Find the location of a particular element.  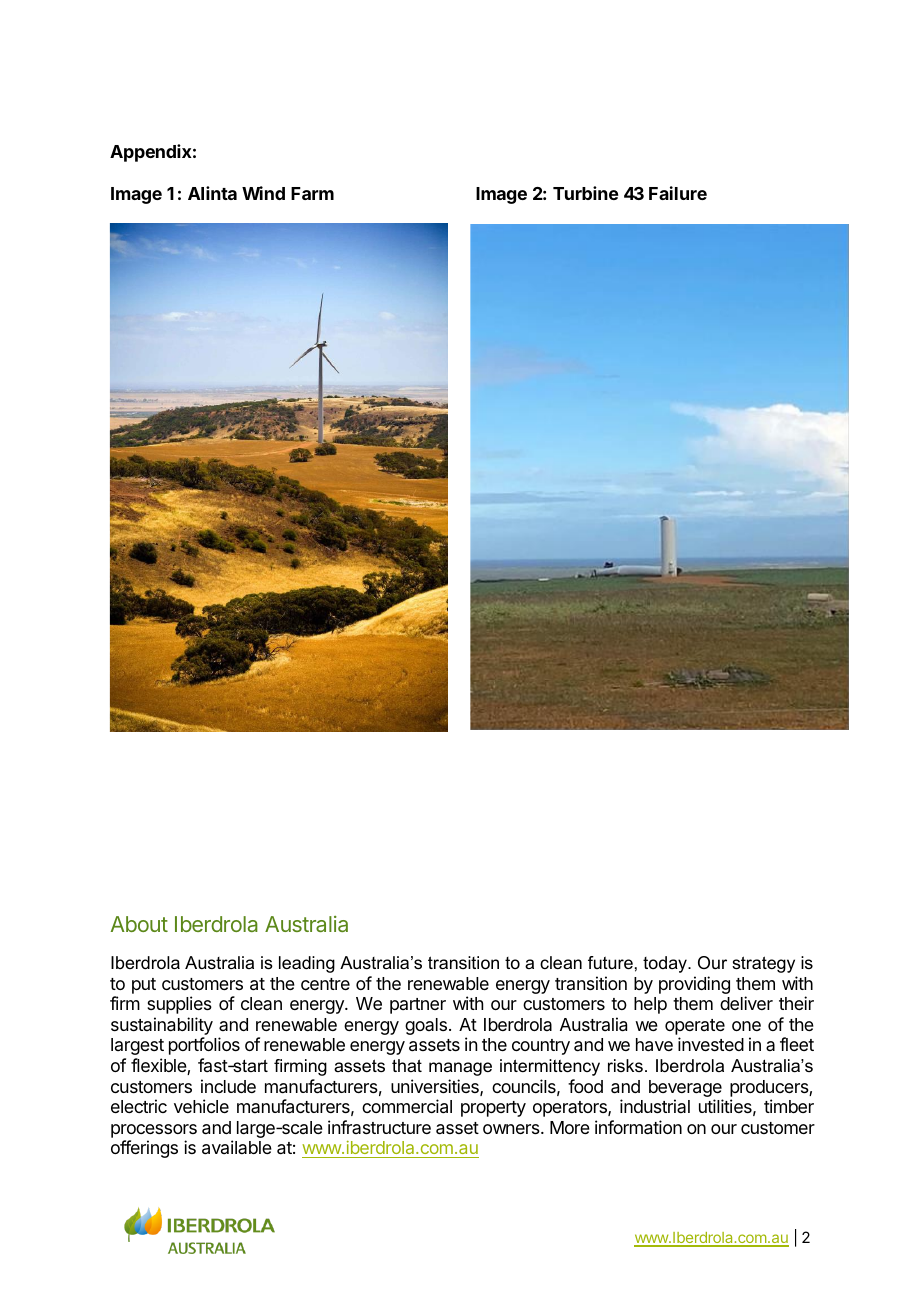

partner is located at coordinates (418, 1006).
